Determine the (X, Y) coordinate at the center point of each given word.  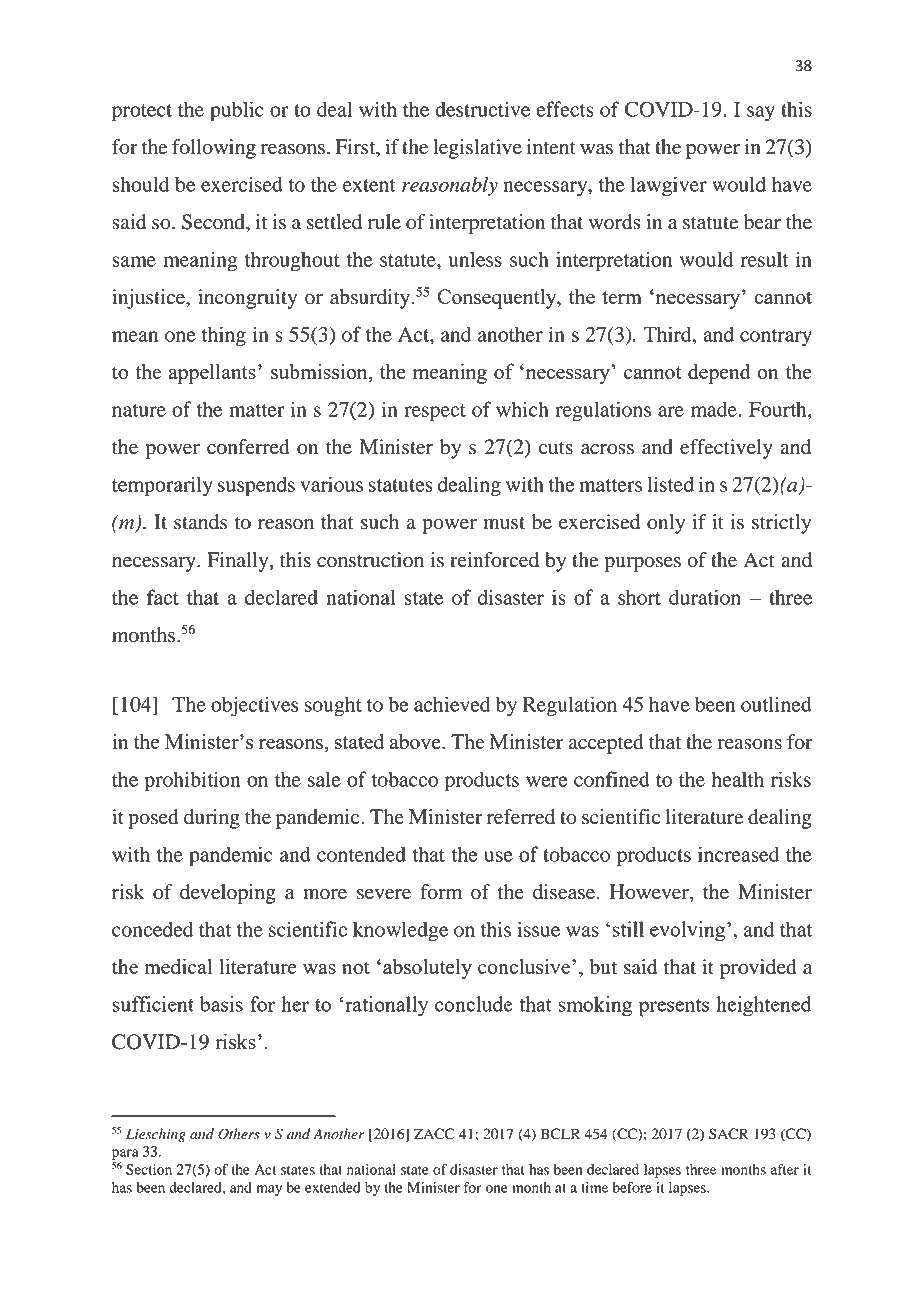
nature (139, 410)
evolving (689, 931)
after (785, 1169)
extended (333, 1187)
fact (163, 597)
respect (435, 413)
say (761, 114)
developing (228, 894)
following (214, 149)
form (441, 892)
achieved (452, 704)
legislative (477, 149)
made (715, 409)
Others (239, 1134)
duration (705, 597)
